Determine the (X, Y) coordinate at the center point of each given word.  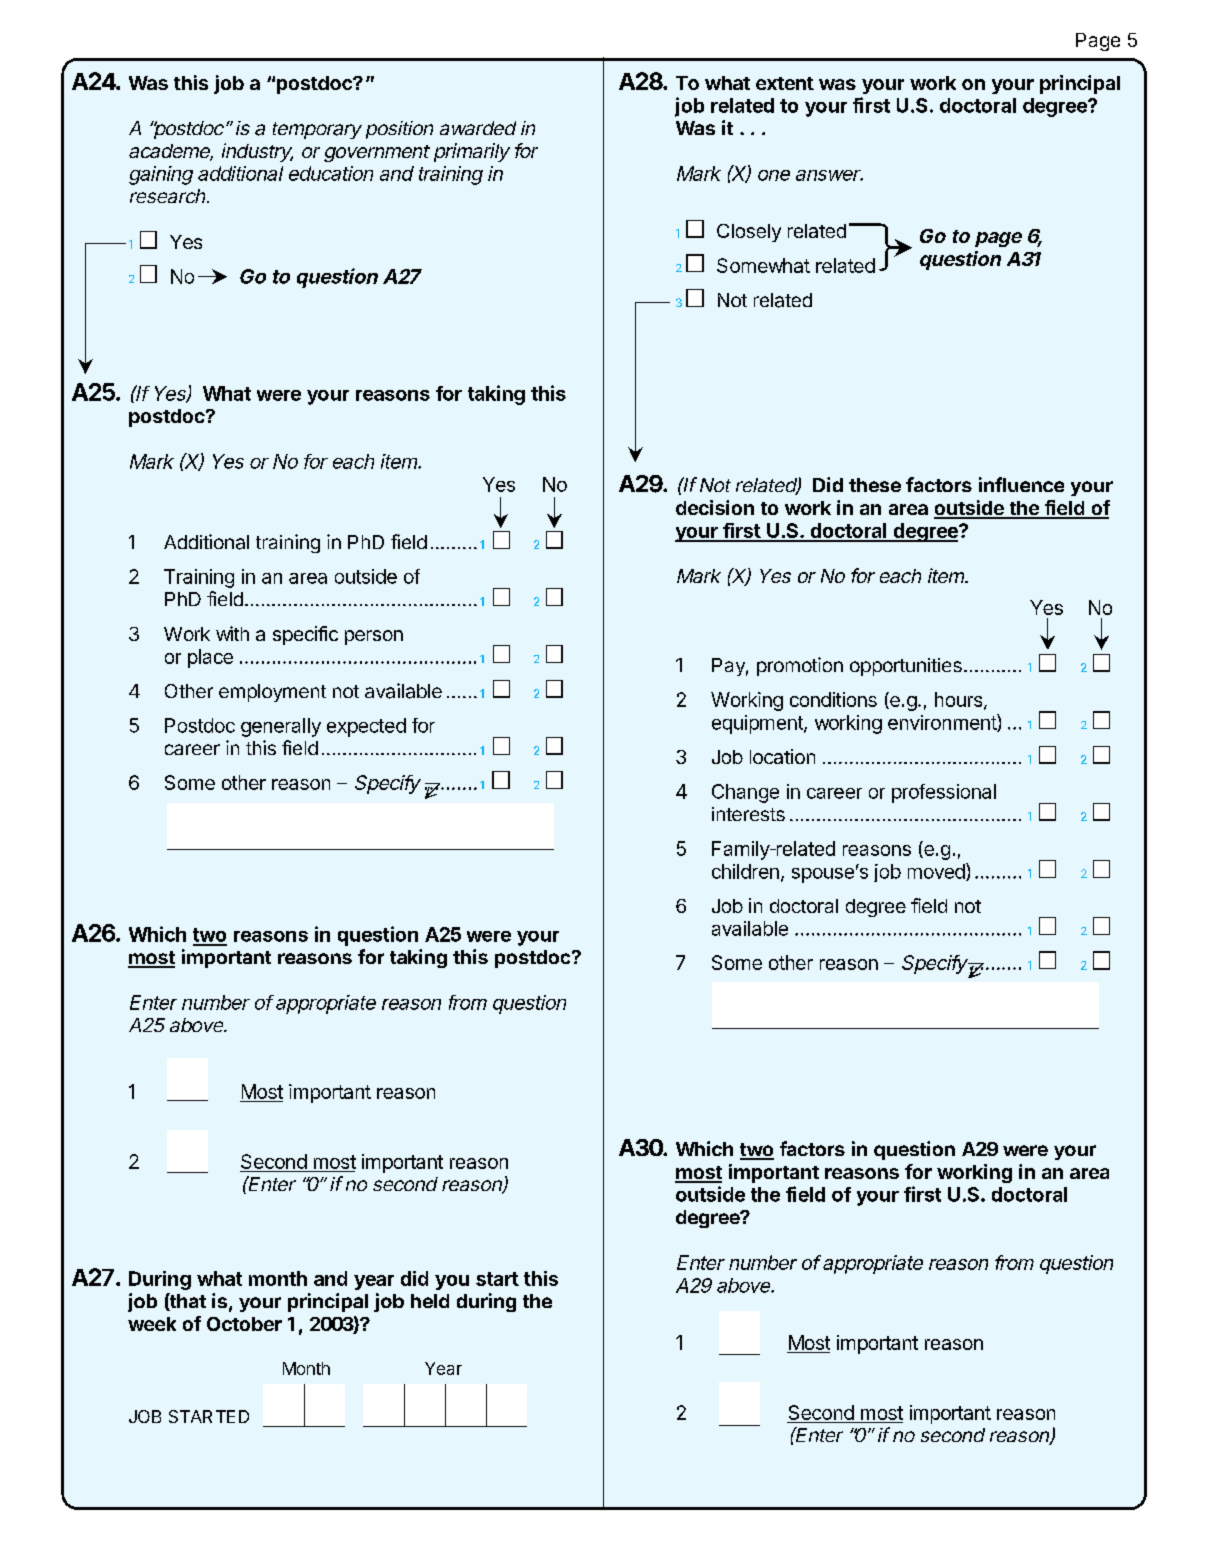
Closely (749, 233)
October (244, 1324)
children (745, 871)
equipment (758, 724)
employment (272, 693)
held (430, 1301)
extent (785, 83)
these (875, 485)
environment (943, 723)
